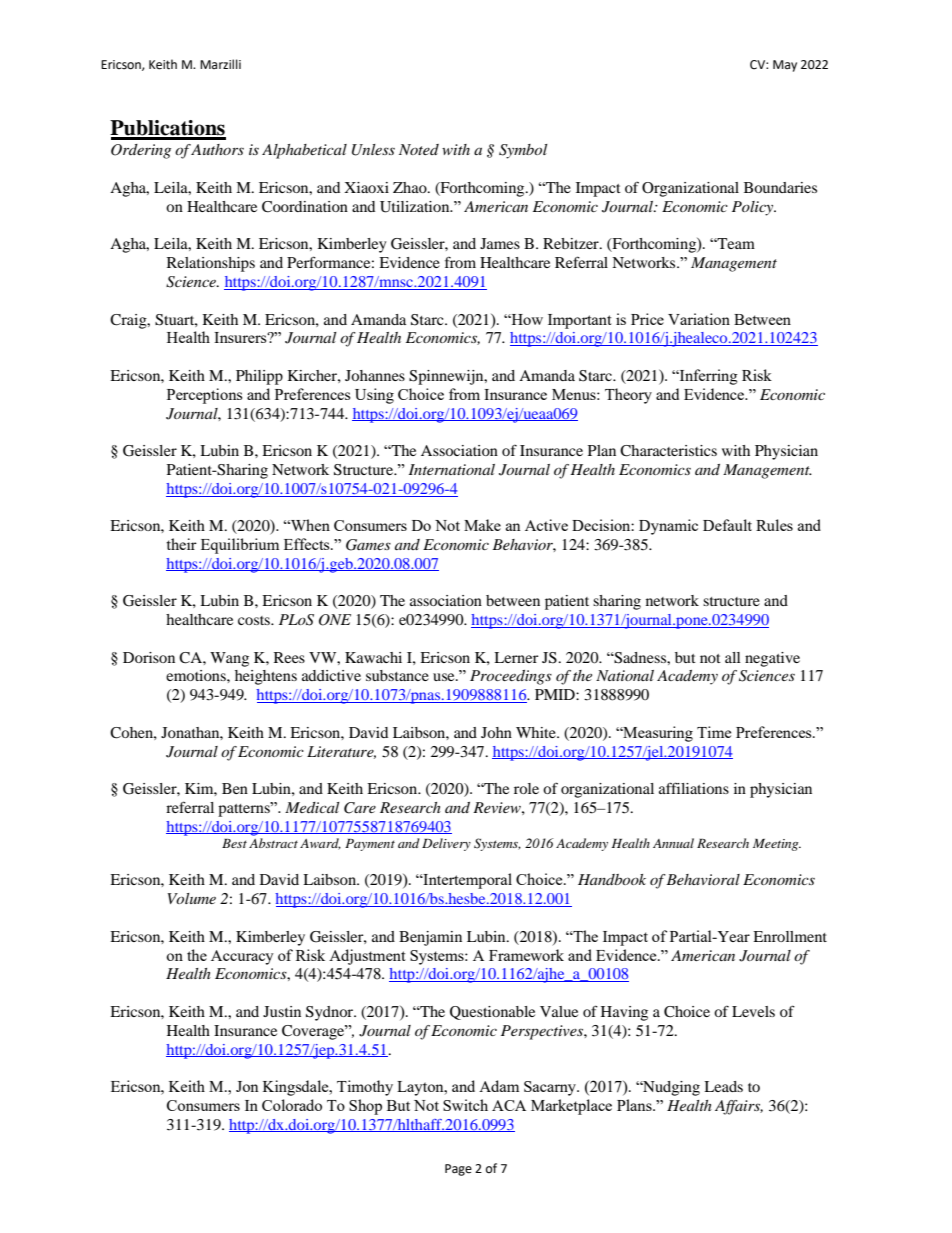 The height and width of the screenshot is (1233, 952). Describe the element at coordinates (192, 898) in the screenshot. I see `Volume` at that location.
